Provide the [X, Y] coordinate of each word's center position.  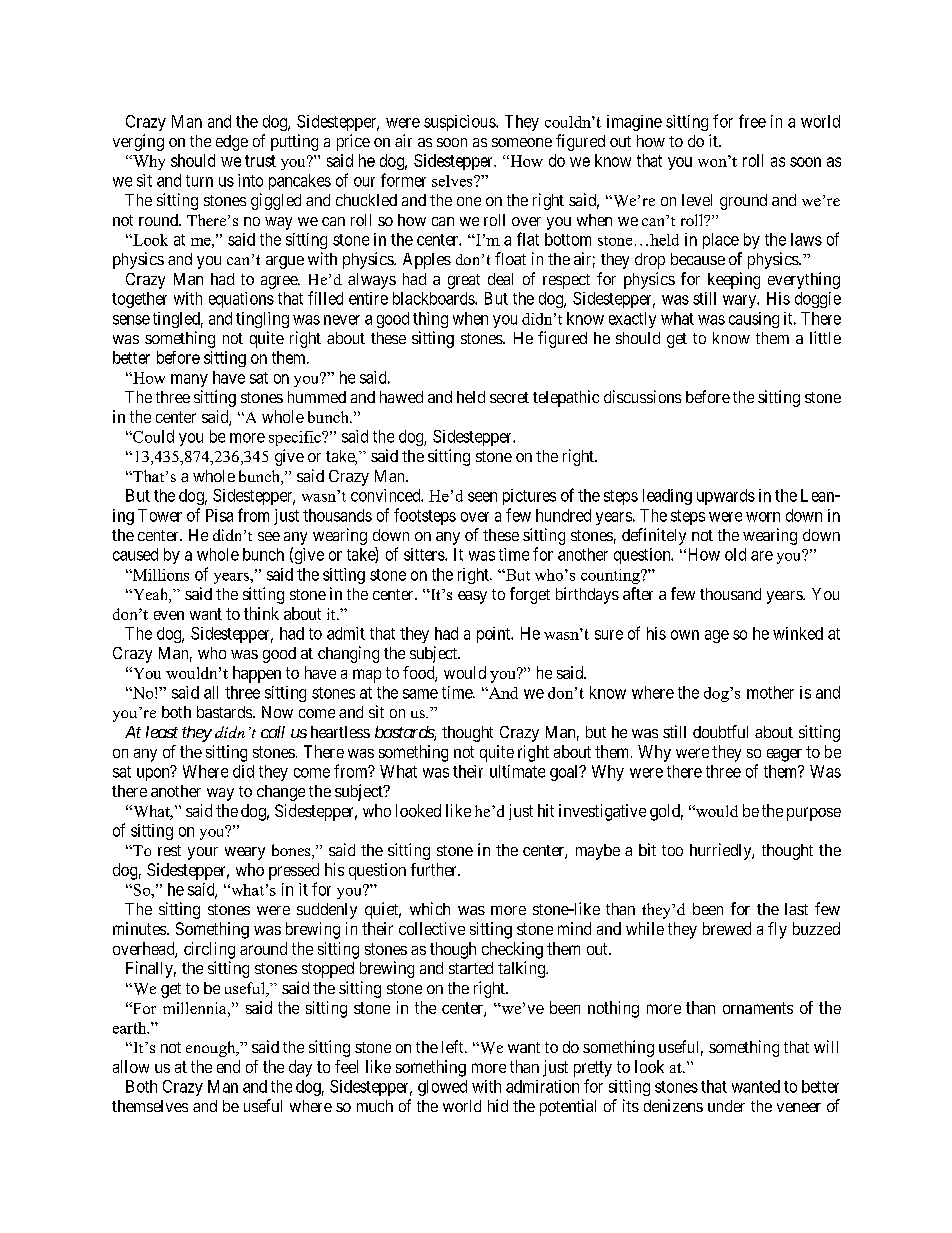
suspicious [460, 123]
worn [763, 517]
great [464, 281]
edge [232, 143]
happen [257, 674]
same [420, 694]
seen [482, 497]
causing [754, 320]
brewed [727, 928]
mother [770, 692]
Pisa [219, 515]
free [752, 121]
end [228, 1066]
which [430, 908]
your [203, 853]
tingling [262, 320]
